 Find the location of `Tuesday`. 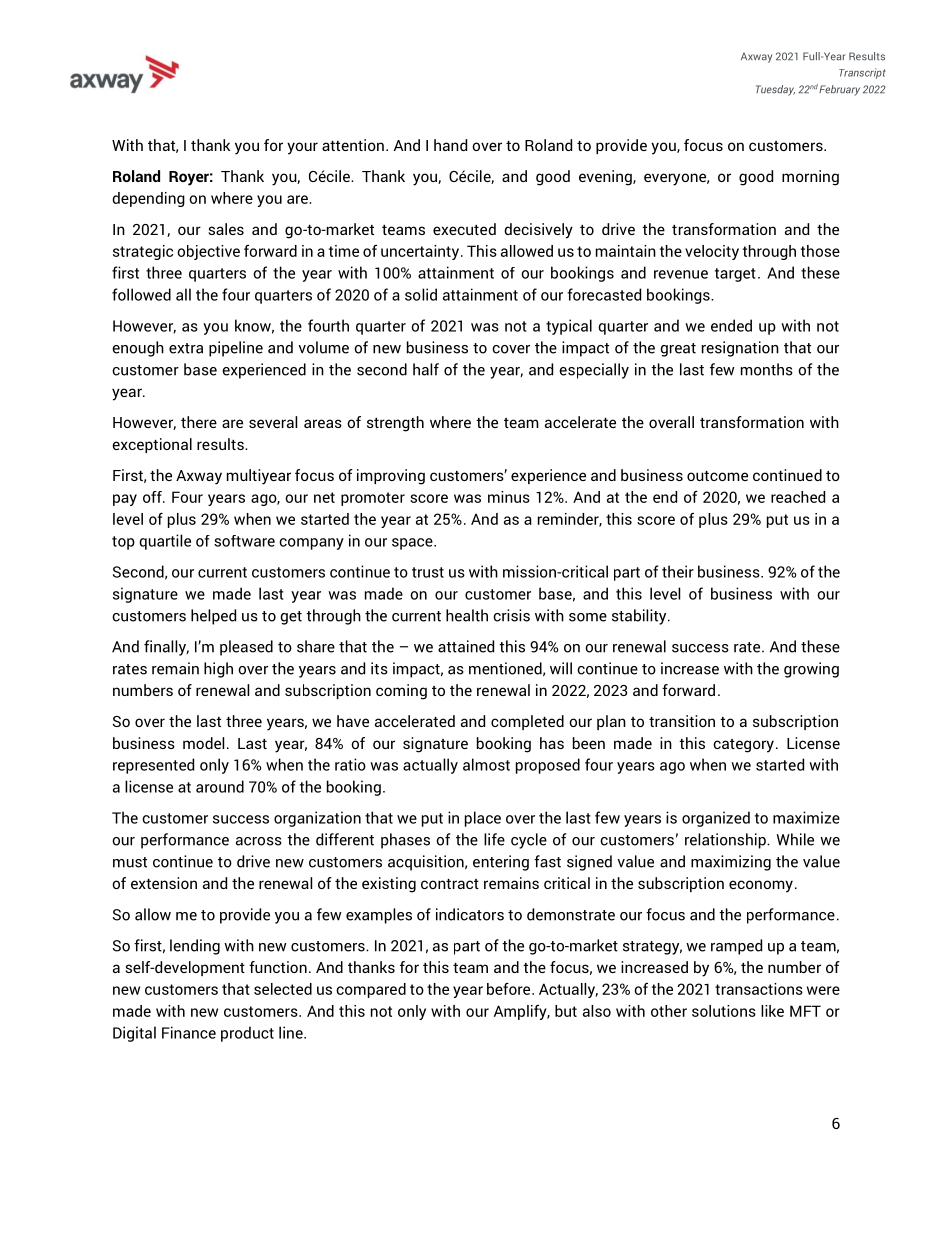

Tuesday is located at coordinates (775, 90).
